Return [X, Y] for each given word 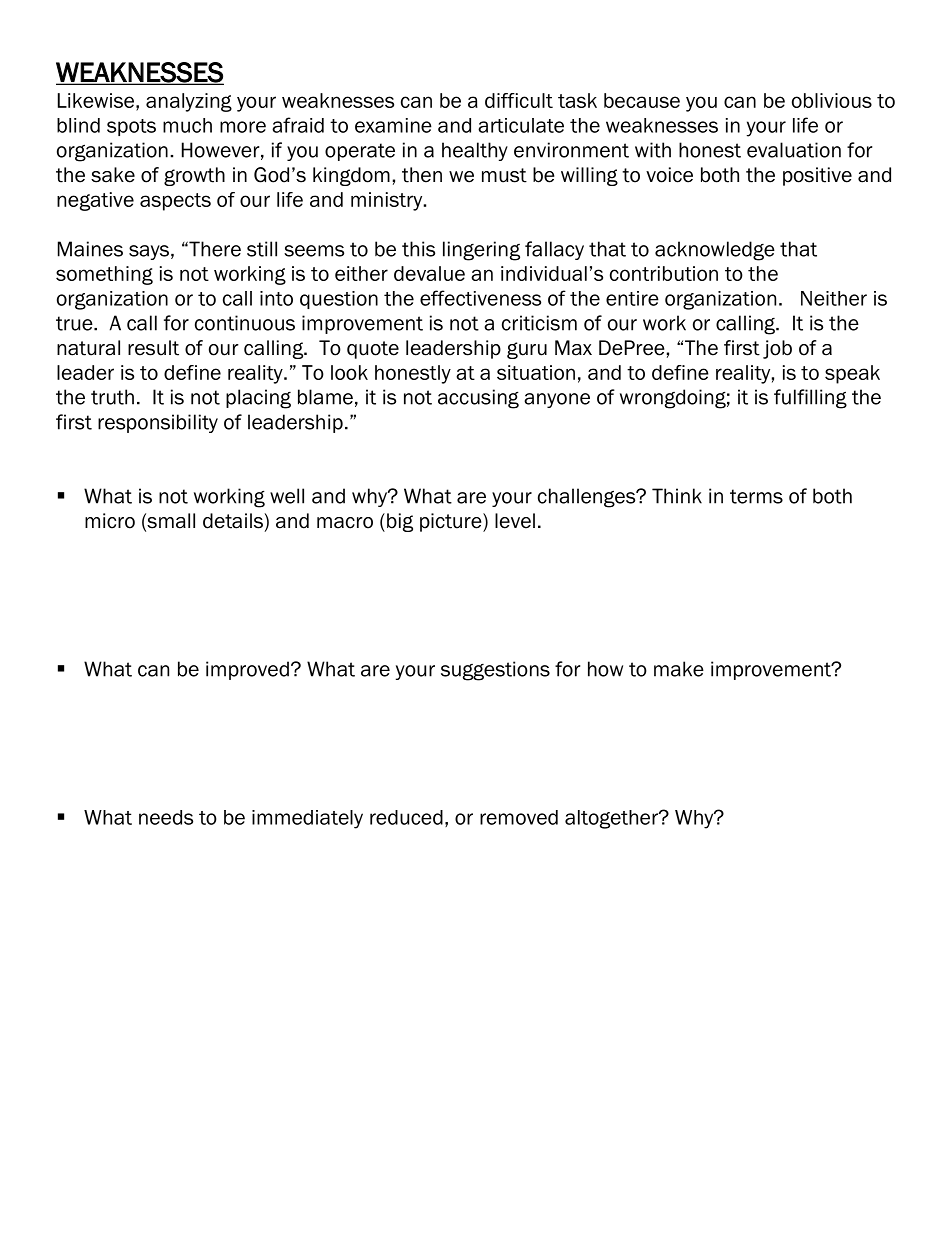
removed [519, 817]
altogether [612, 819]
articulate [521, 125]
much [187, 125]
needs [166, 817]
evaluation [794, 150]
